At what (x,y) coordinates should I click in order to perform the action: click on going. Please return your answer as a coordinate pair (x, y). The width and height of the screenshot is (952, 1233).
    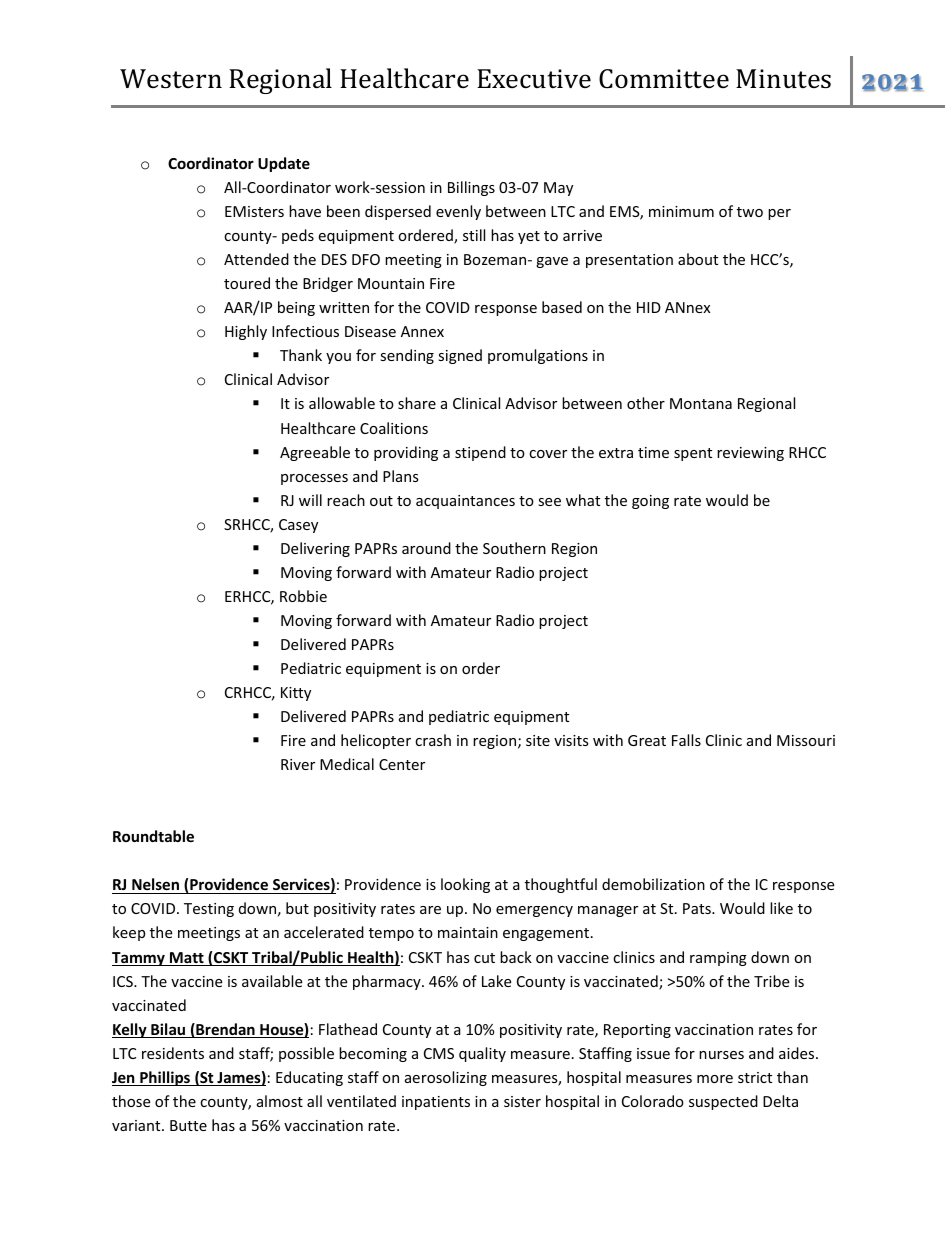
    Looking at the image, I should click on (650, 502).
